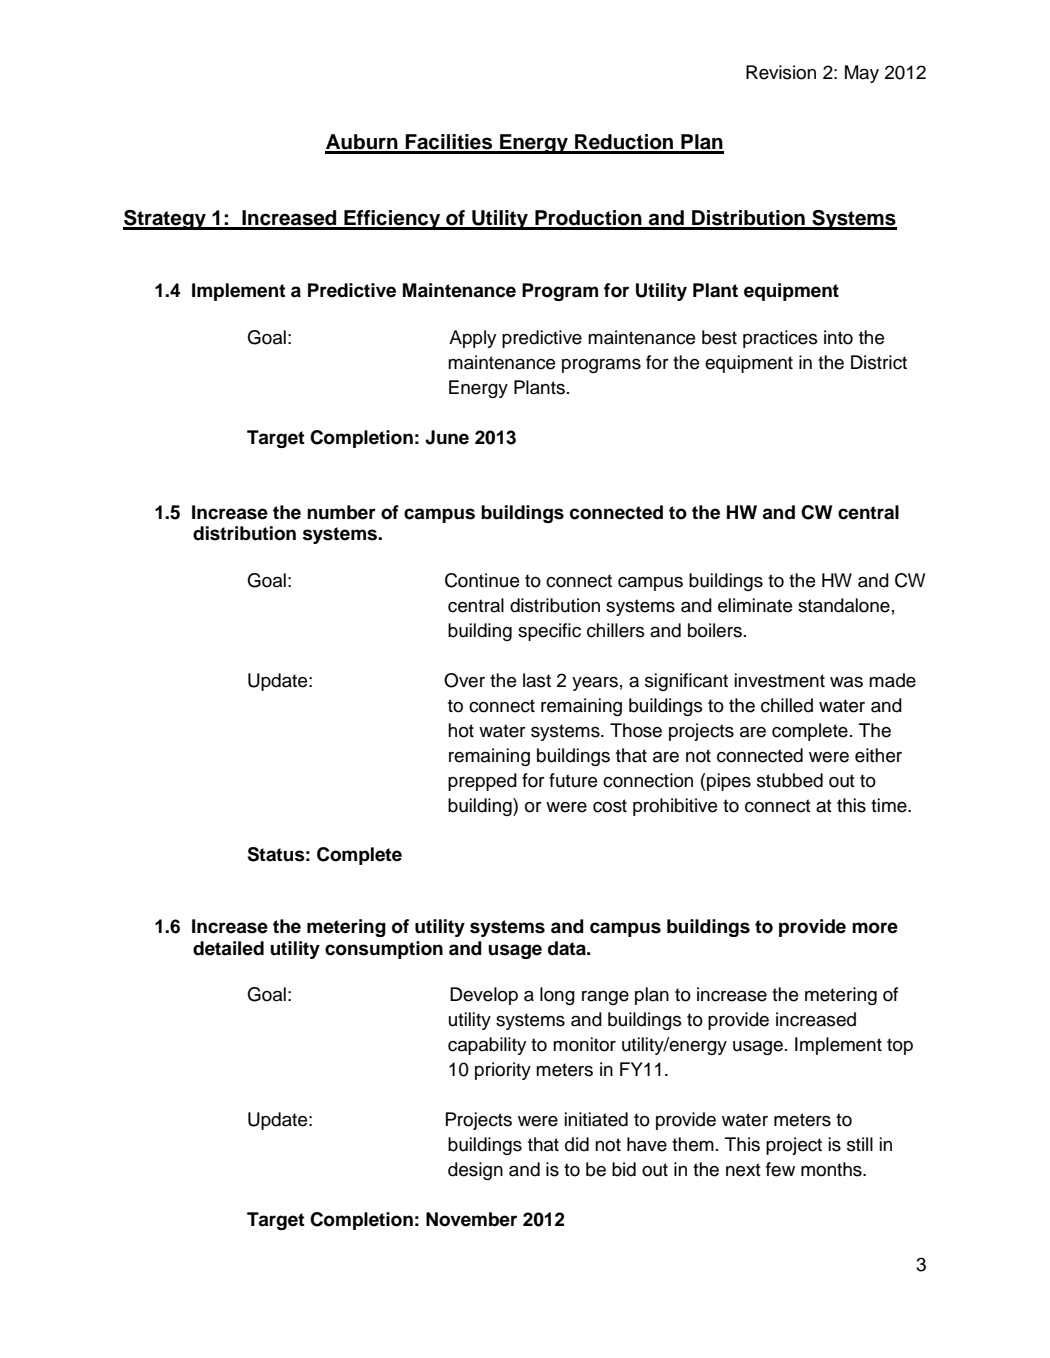 The height and width of the screenshot is (1358, 1050). I want to click on future, so click(573, 780).
